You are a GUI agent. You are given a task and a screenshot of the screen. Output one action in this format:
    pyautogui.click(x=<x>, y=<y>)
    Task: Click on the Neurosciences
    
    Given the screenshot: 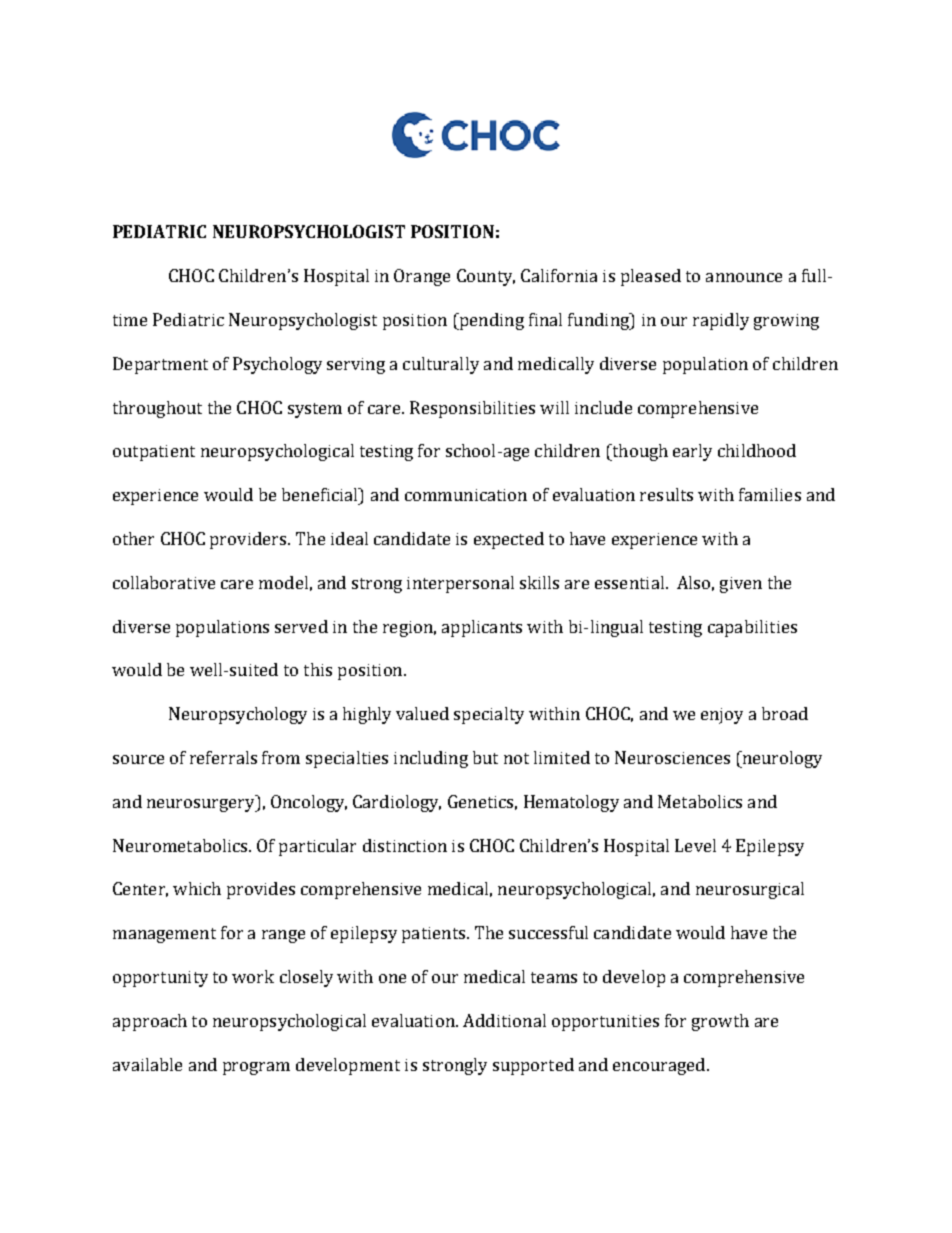 What is the action you would take?
    pyautogui.click(x=672, y=757)
